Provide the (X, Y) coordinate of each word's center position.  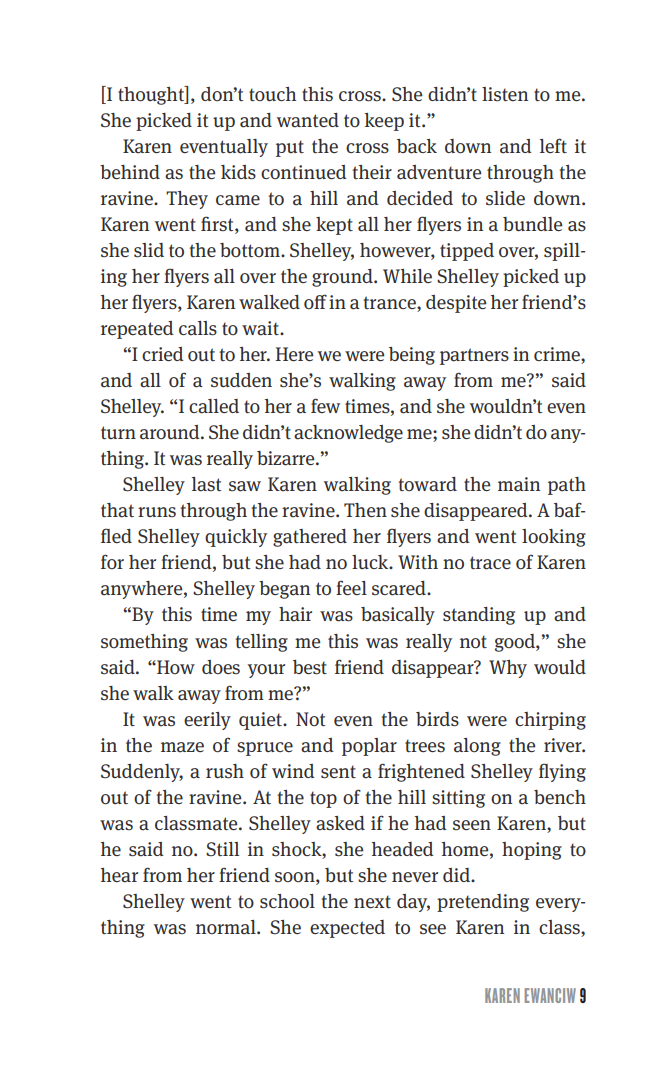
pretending (483, 903)
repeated (137, 330)
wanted (308, 120)
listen (505, 94)
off (315, 301)
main (519, 484)
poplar (369, 747)
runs (157, 512)
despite (456, 304)
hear (119, 875)
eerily (207, 721)
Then (365, 510)
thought (152, 95)
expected (347, 929)
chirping (550, 721)
